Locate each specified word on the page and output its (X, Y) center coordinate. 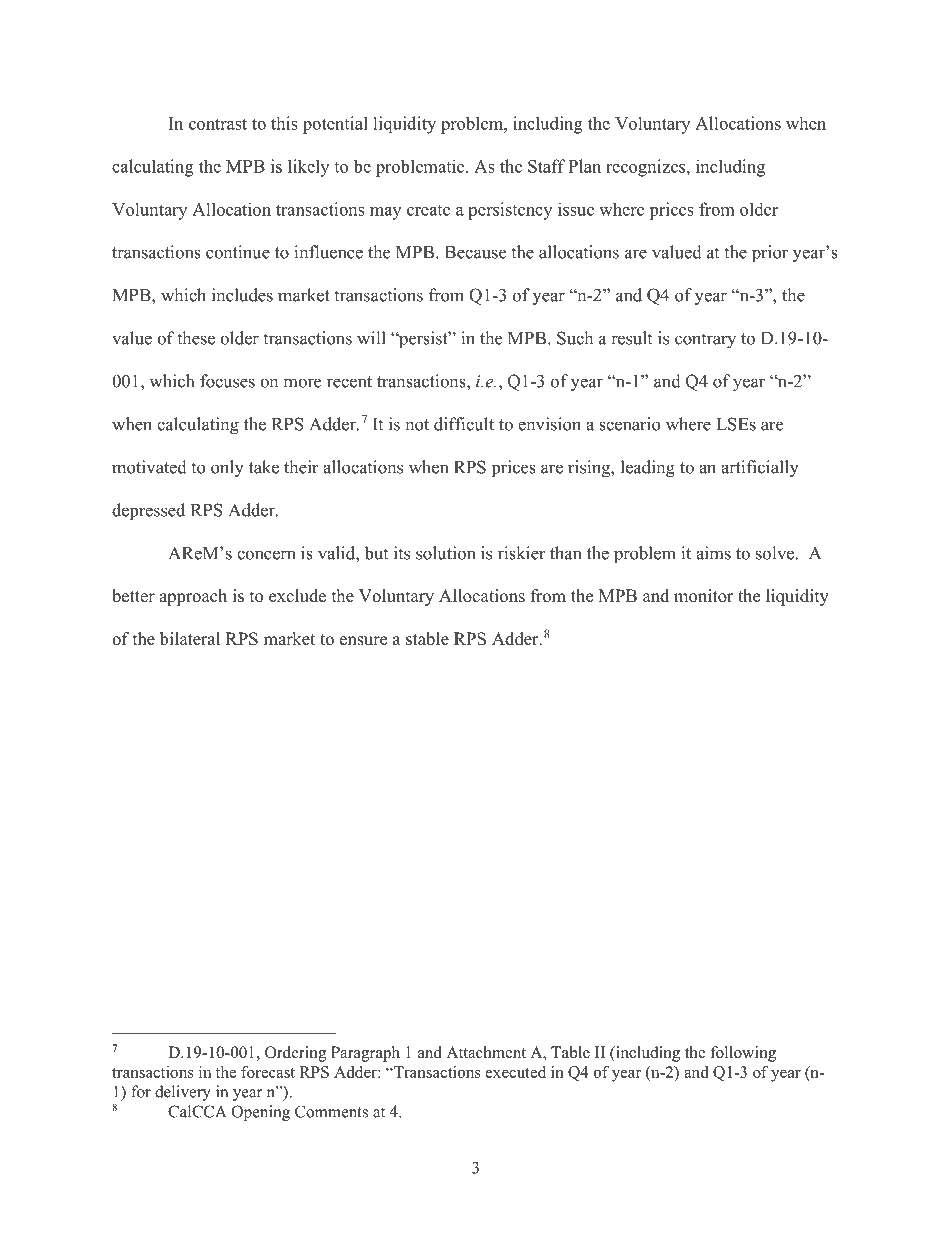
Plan (584, 166)
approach (193, 597)
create (428, 210)
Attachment (486, 1052)
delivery (183, 1093)
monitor (704, 596)
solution (445, 553)
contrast (218, 124)
